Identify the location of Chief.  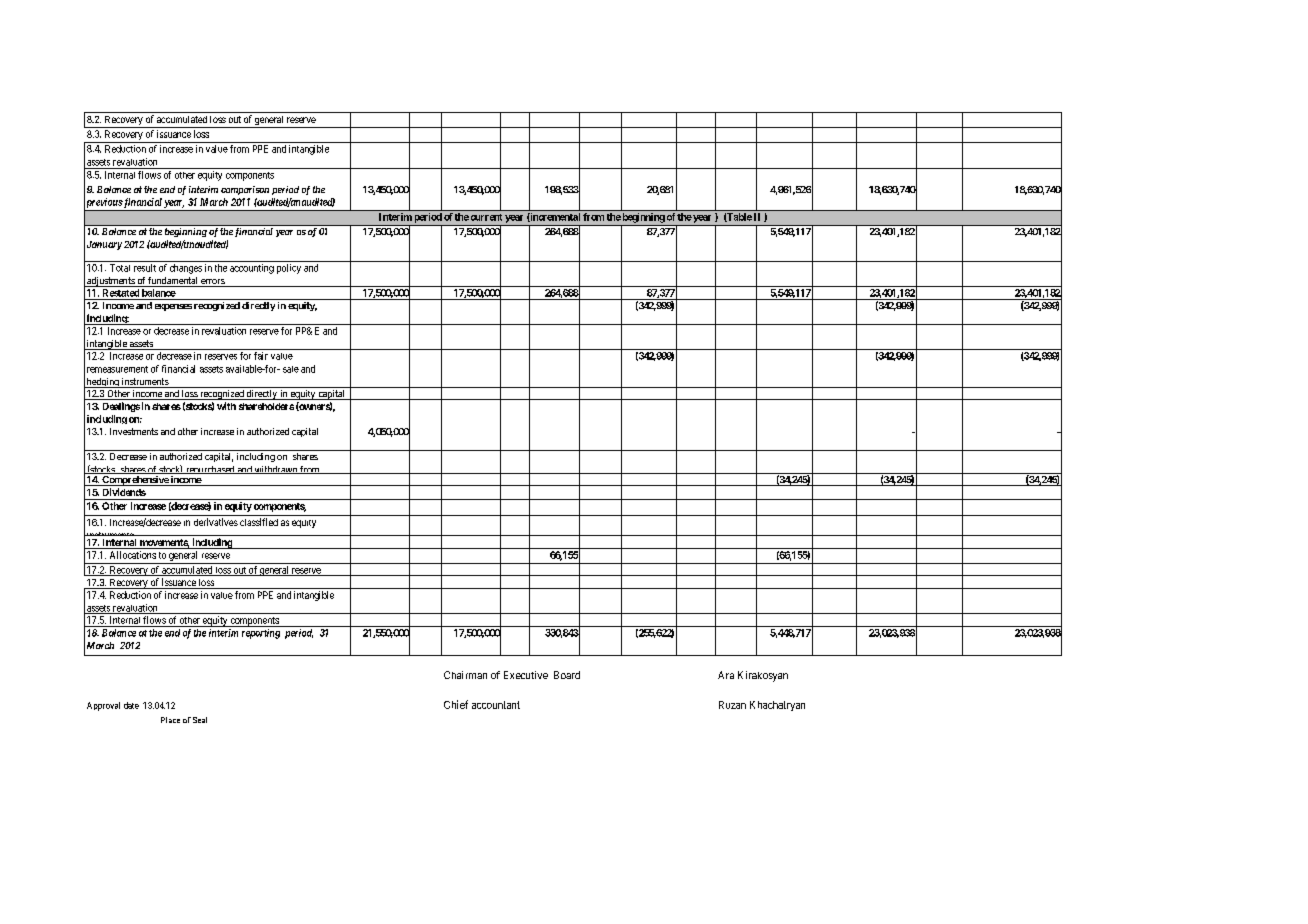
(456, 704).
